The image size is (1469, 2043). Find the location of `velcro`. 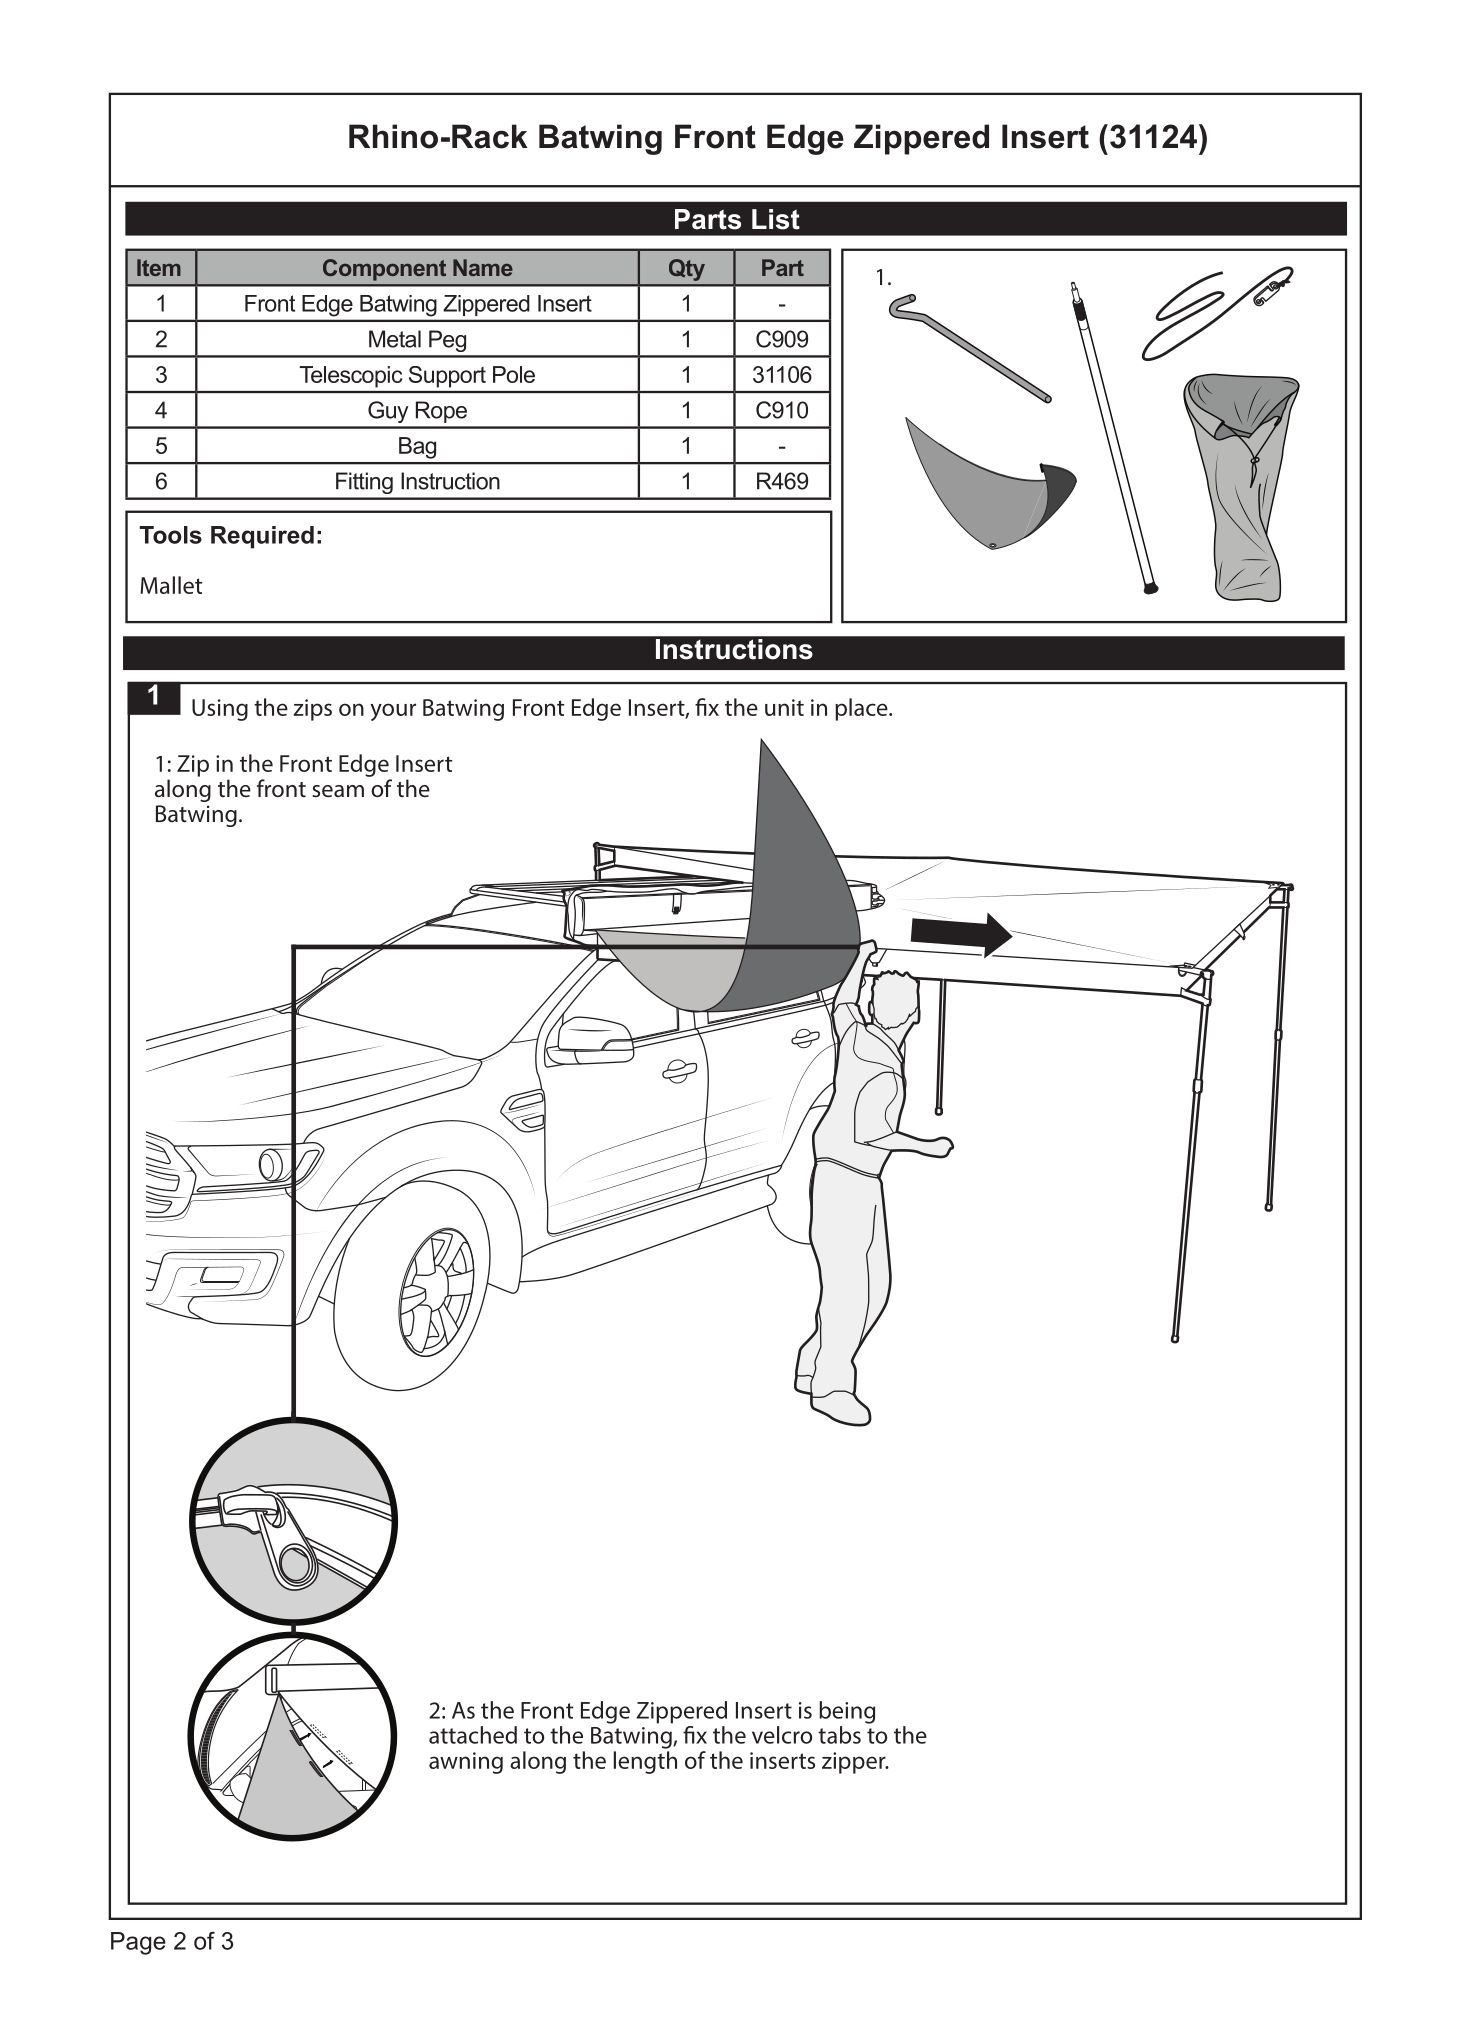

velcro is located at coordinates (782, 1735).
